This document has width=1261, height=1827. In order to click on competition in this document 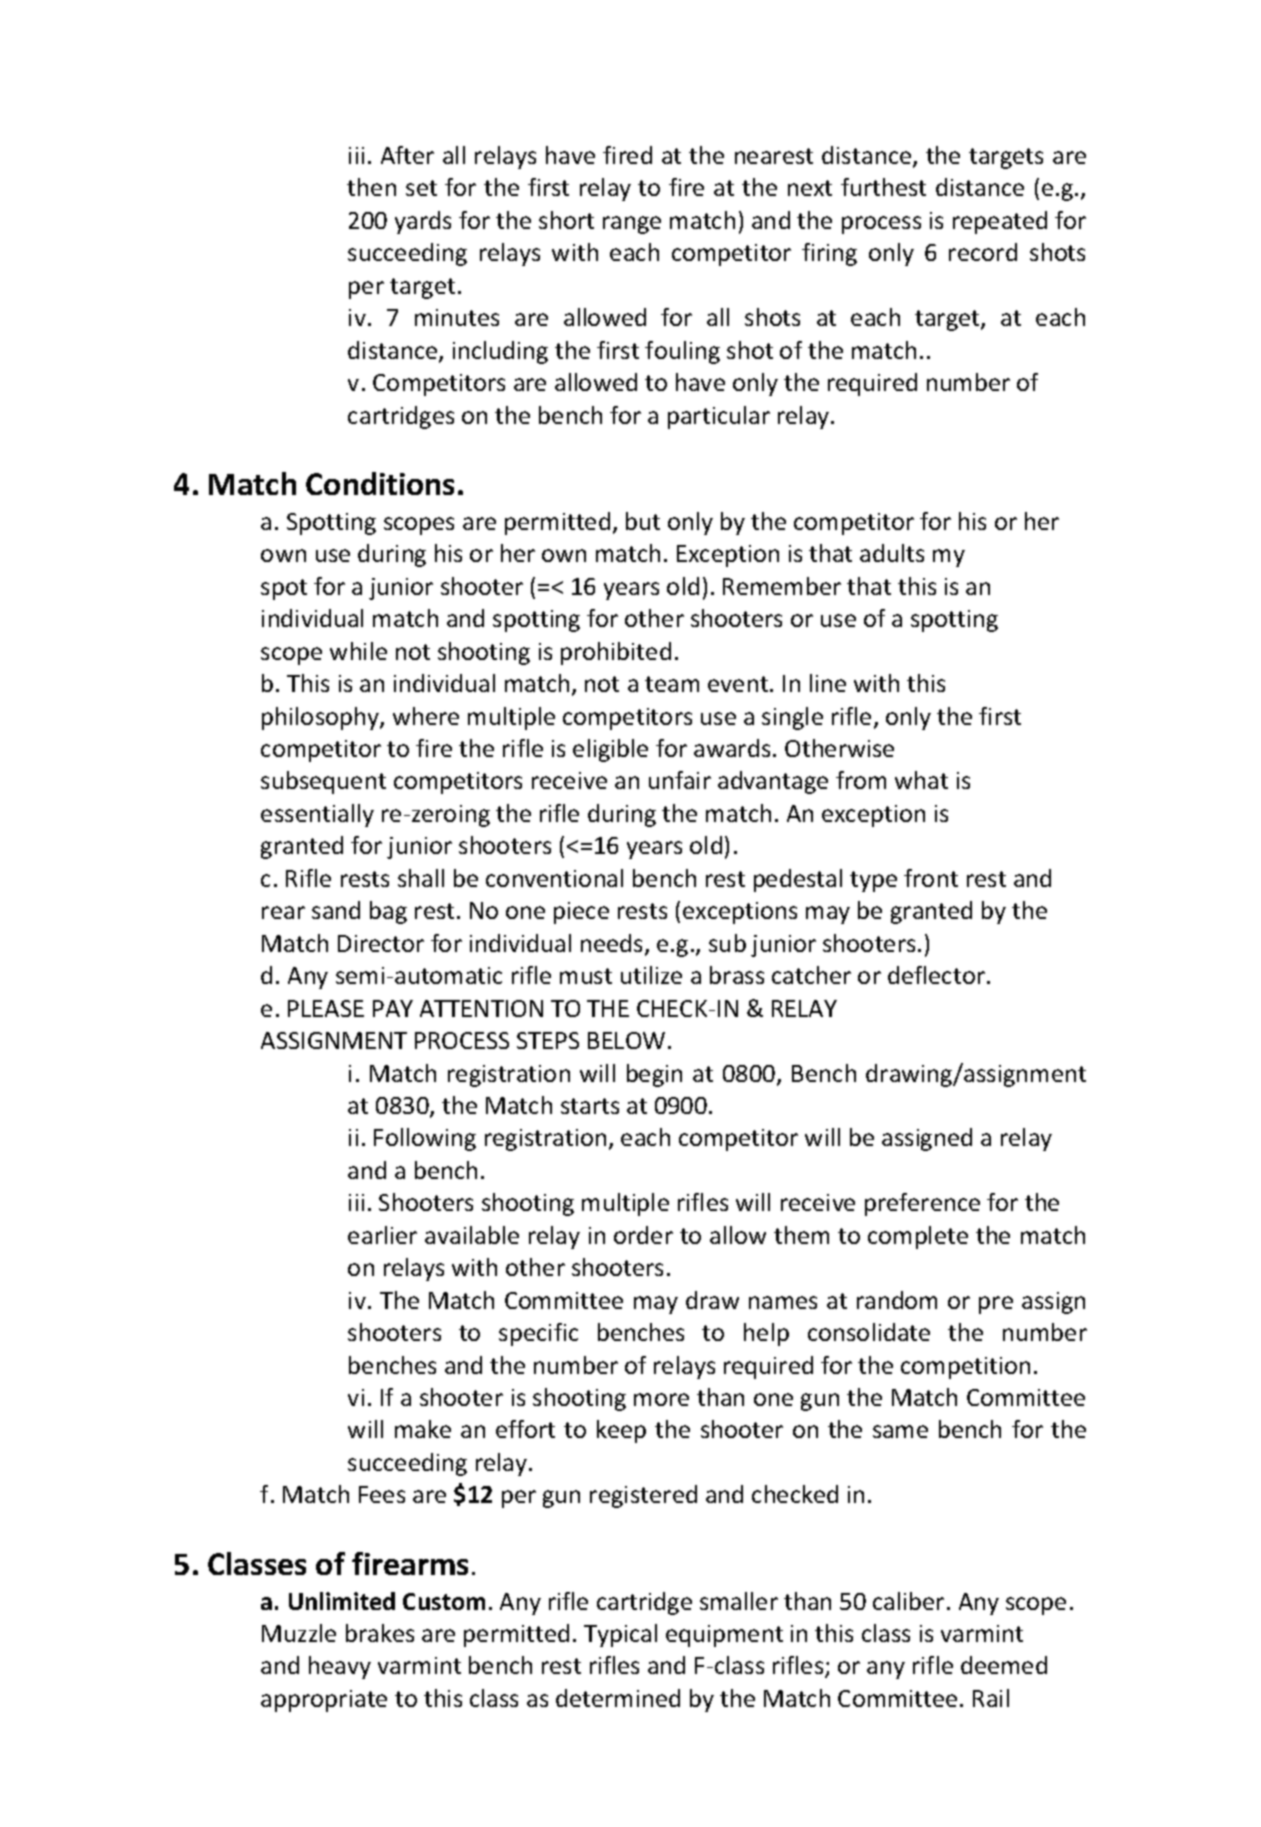, I will do `click(965, 1368)`.
